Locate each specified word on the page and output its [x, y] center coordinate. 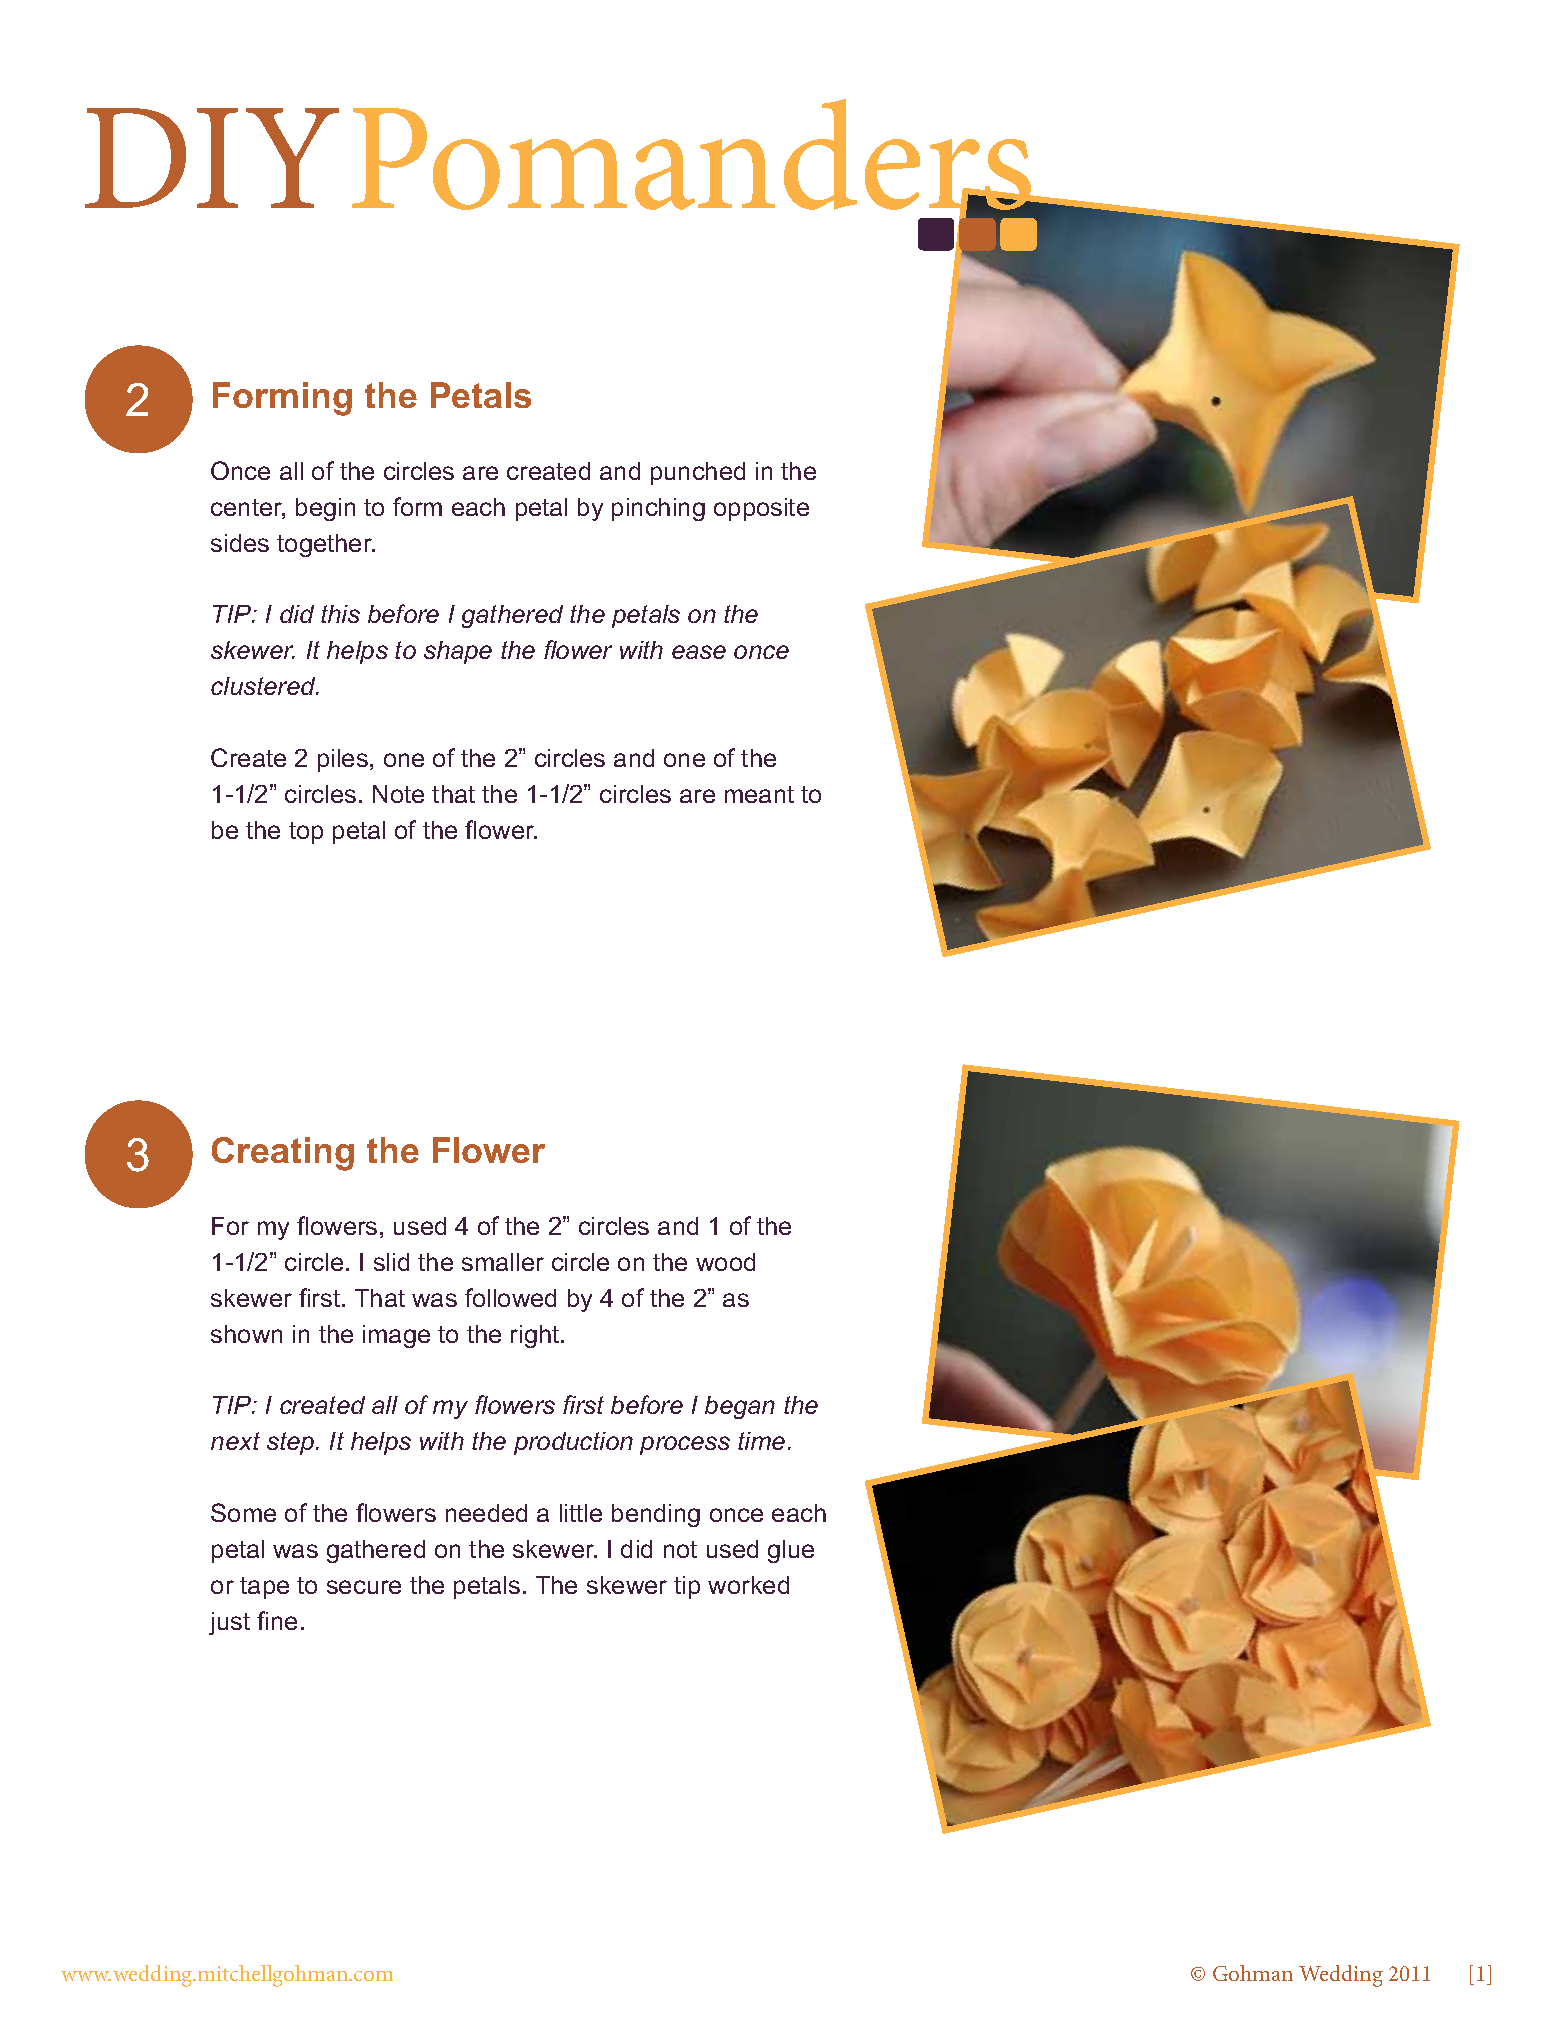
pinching [658, 509]
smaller [503, 1262]
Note [398, 794]
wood [725, 1262]
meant [759, 794]
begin [325, 509]
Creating [283, 1154]
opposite [761, 509]
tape [264, 1588]
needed [486, 1513]
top [306, 833]
